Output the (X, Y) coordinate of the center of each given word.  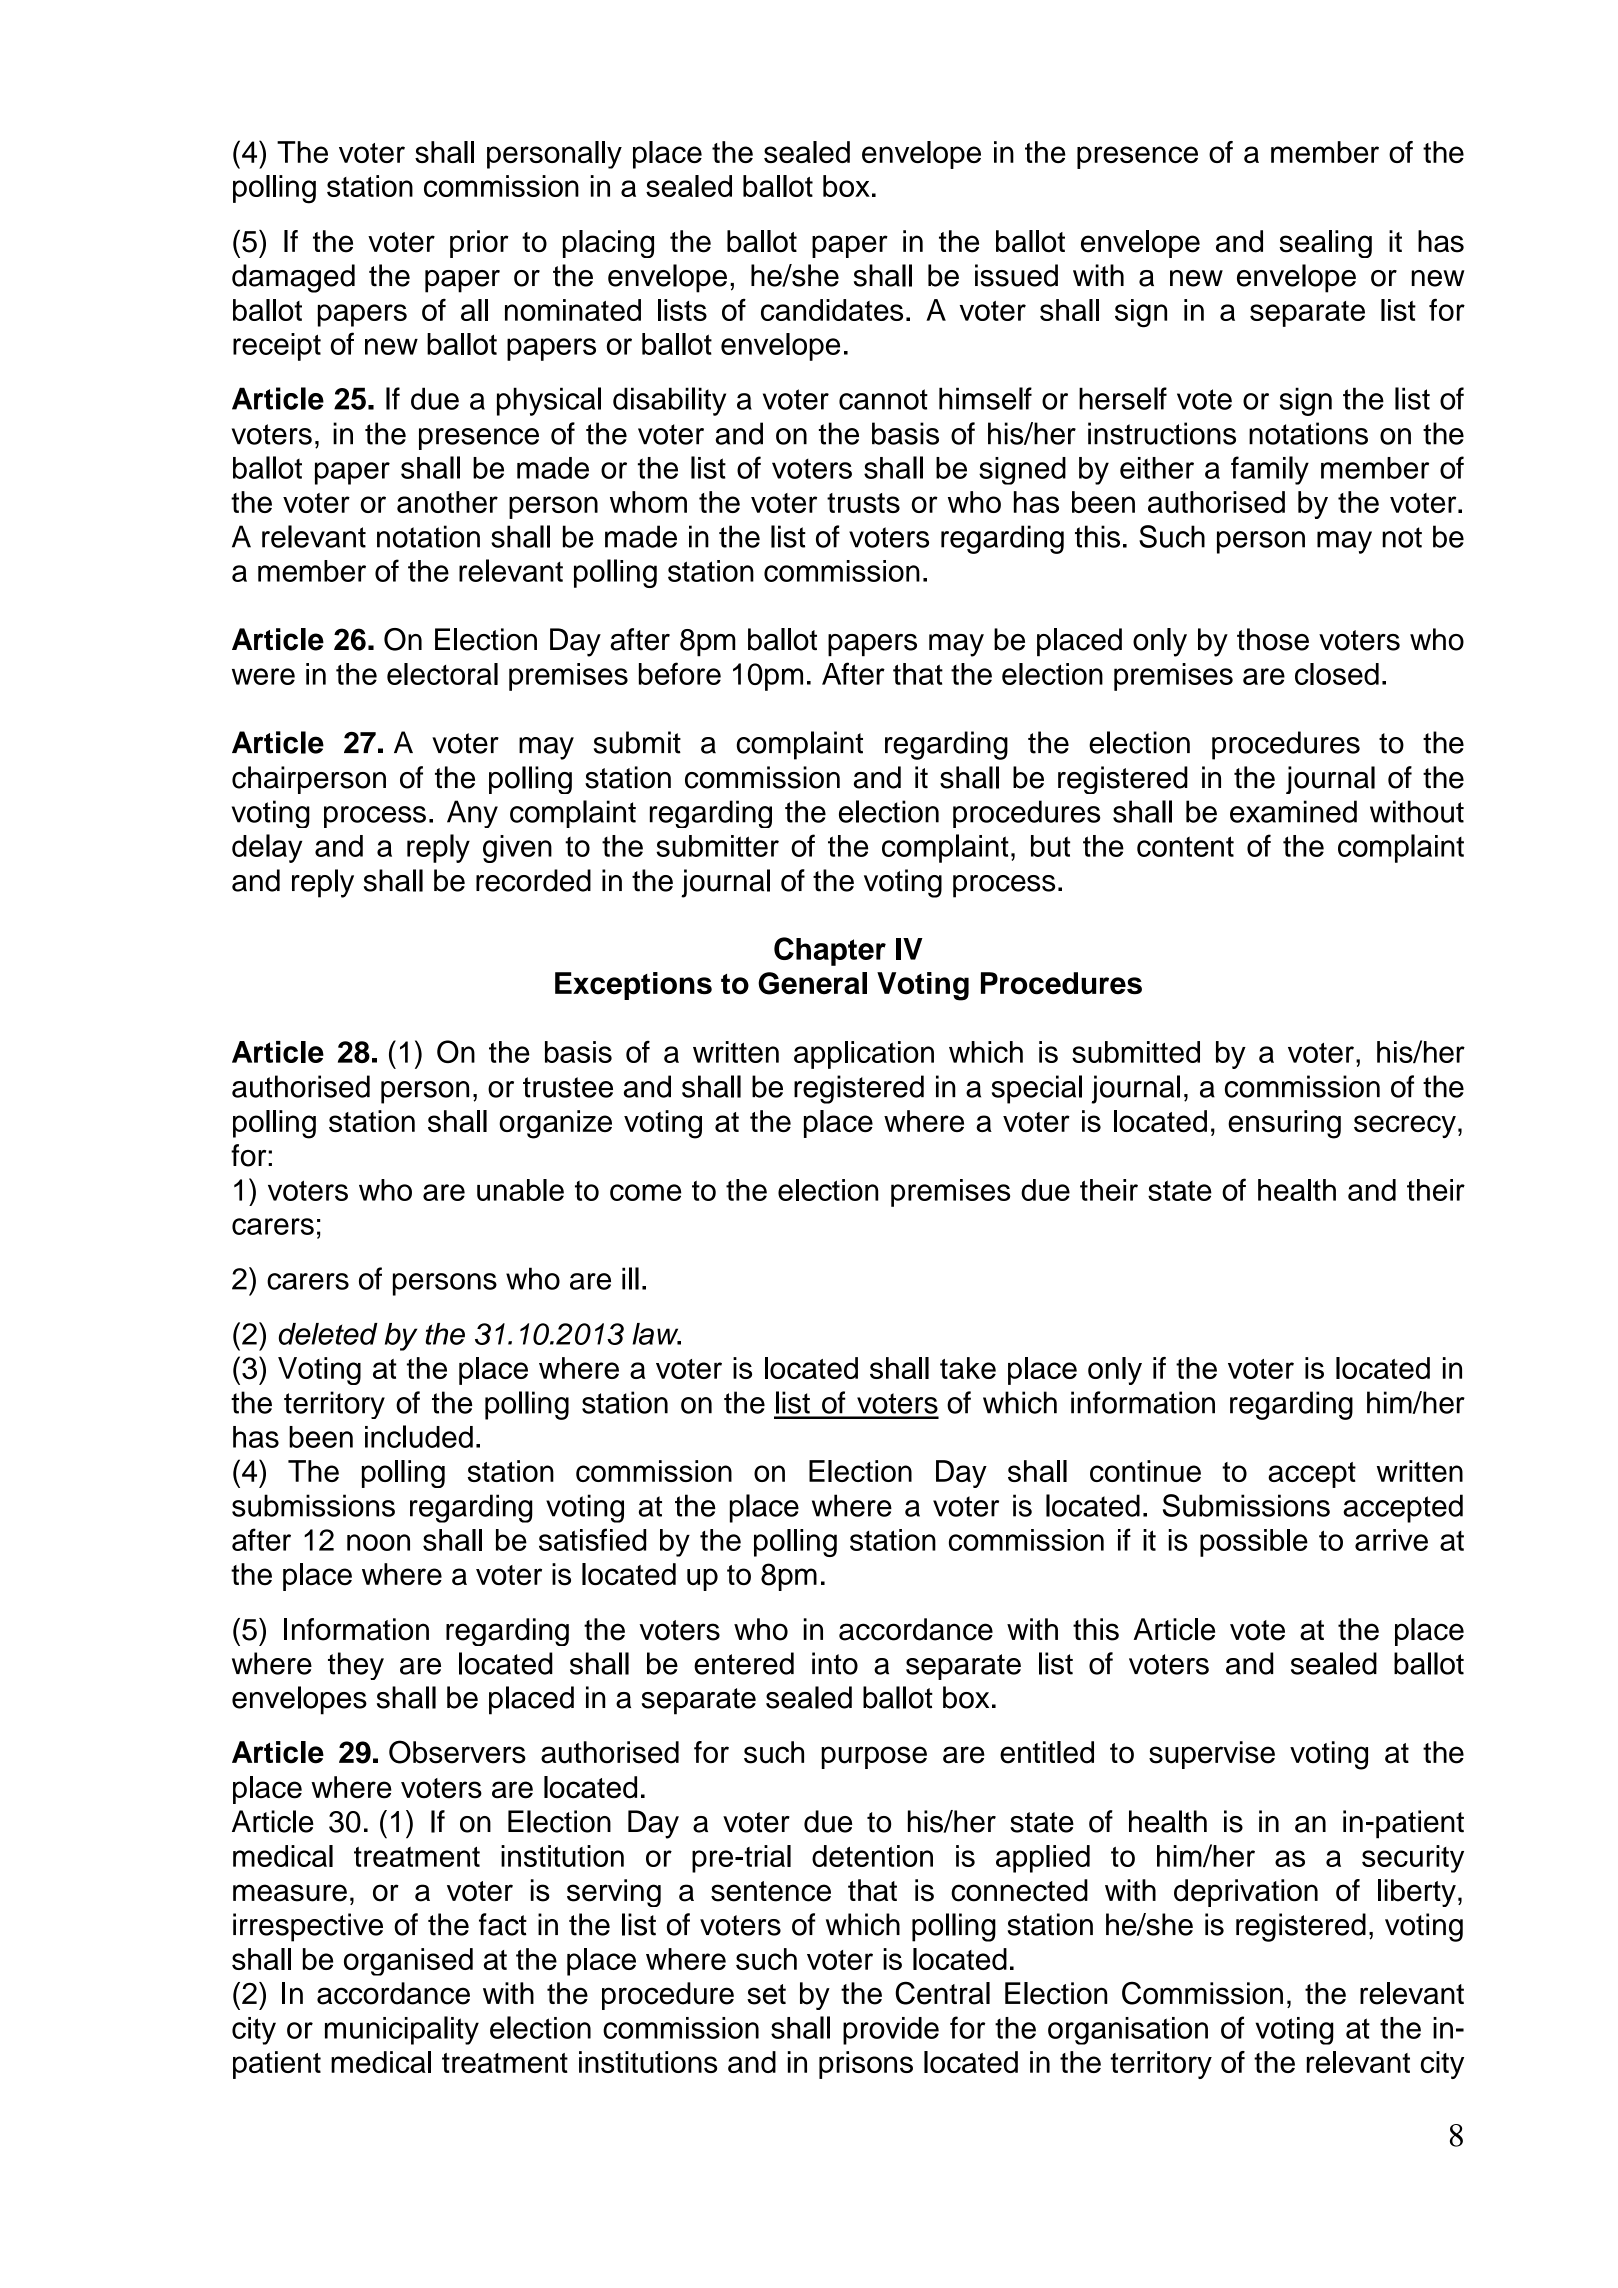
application (864, 1055)
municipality (402, 2030)
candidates (832, 310)
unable (520, 1190)
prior (479, 244)
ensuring (1284, 1124)
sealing (1326, 244)
